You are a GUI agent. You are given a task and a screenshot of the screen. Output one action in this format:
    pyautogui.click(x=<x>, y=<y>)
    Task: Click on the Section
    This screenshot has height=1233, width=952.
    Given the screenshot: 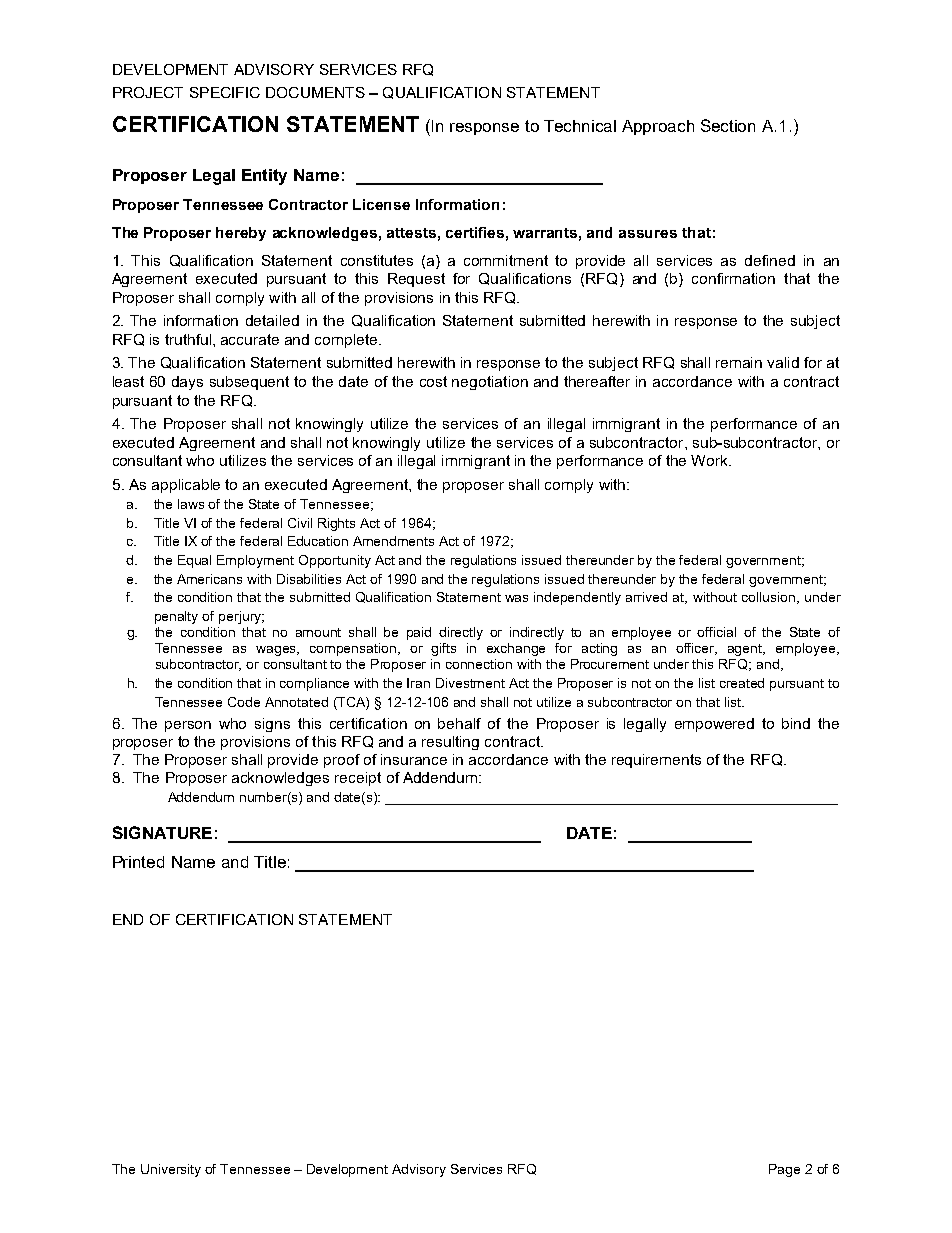 What is the action you would take?
    pyautogui.click(x=728, y=125)
